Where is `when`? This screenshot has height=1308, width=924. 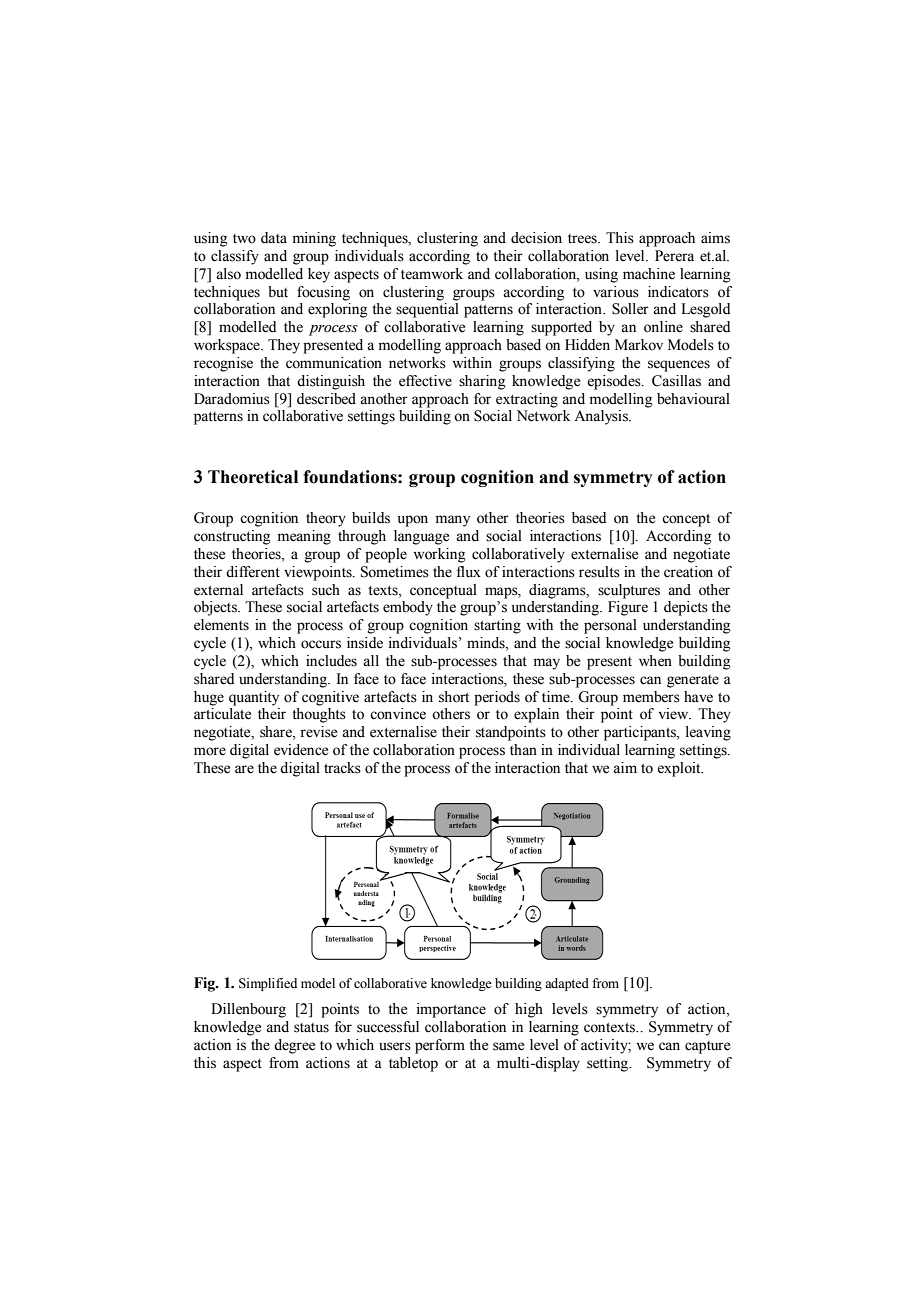
when is located at coordinates (655, 661).
